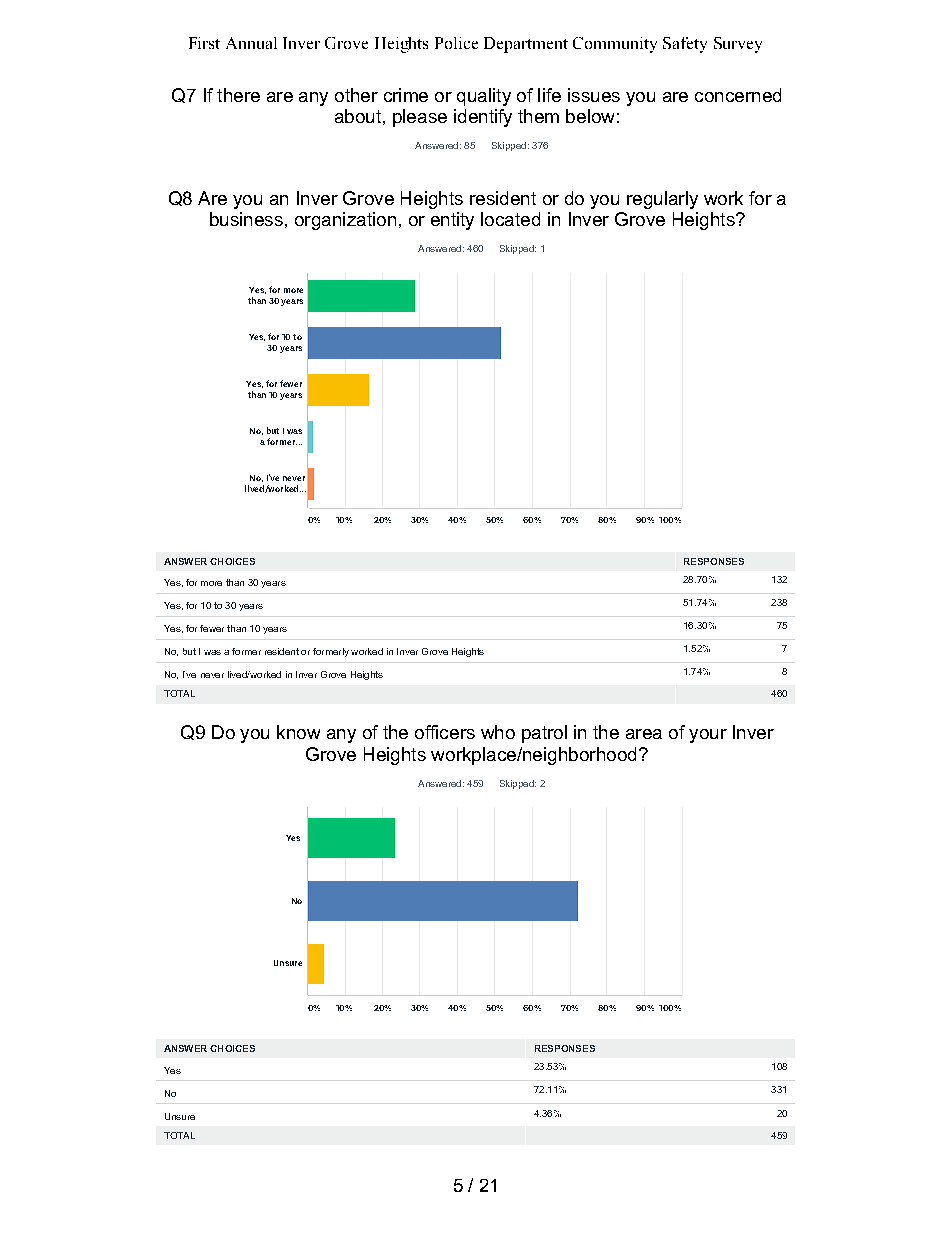  What do you see at coordinates (510, 219) in the image?
I see `located` at bounding box center [510, 219].
